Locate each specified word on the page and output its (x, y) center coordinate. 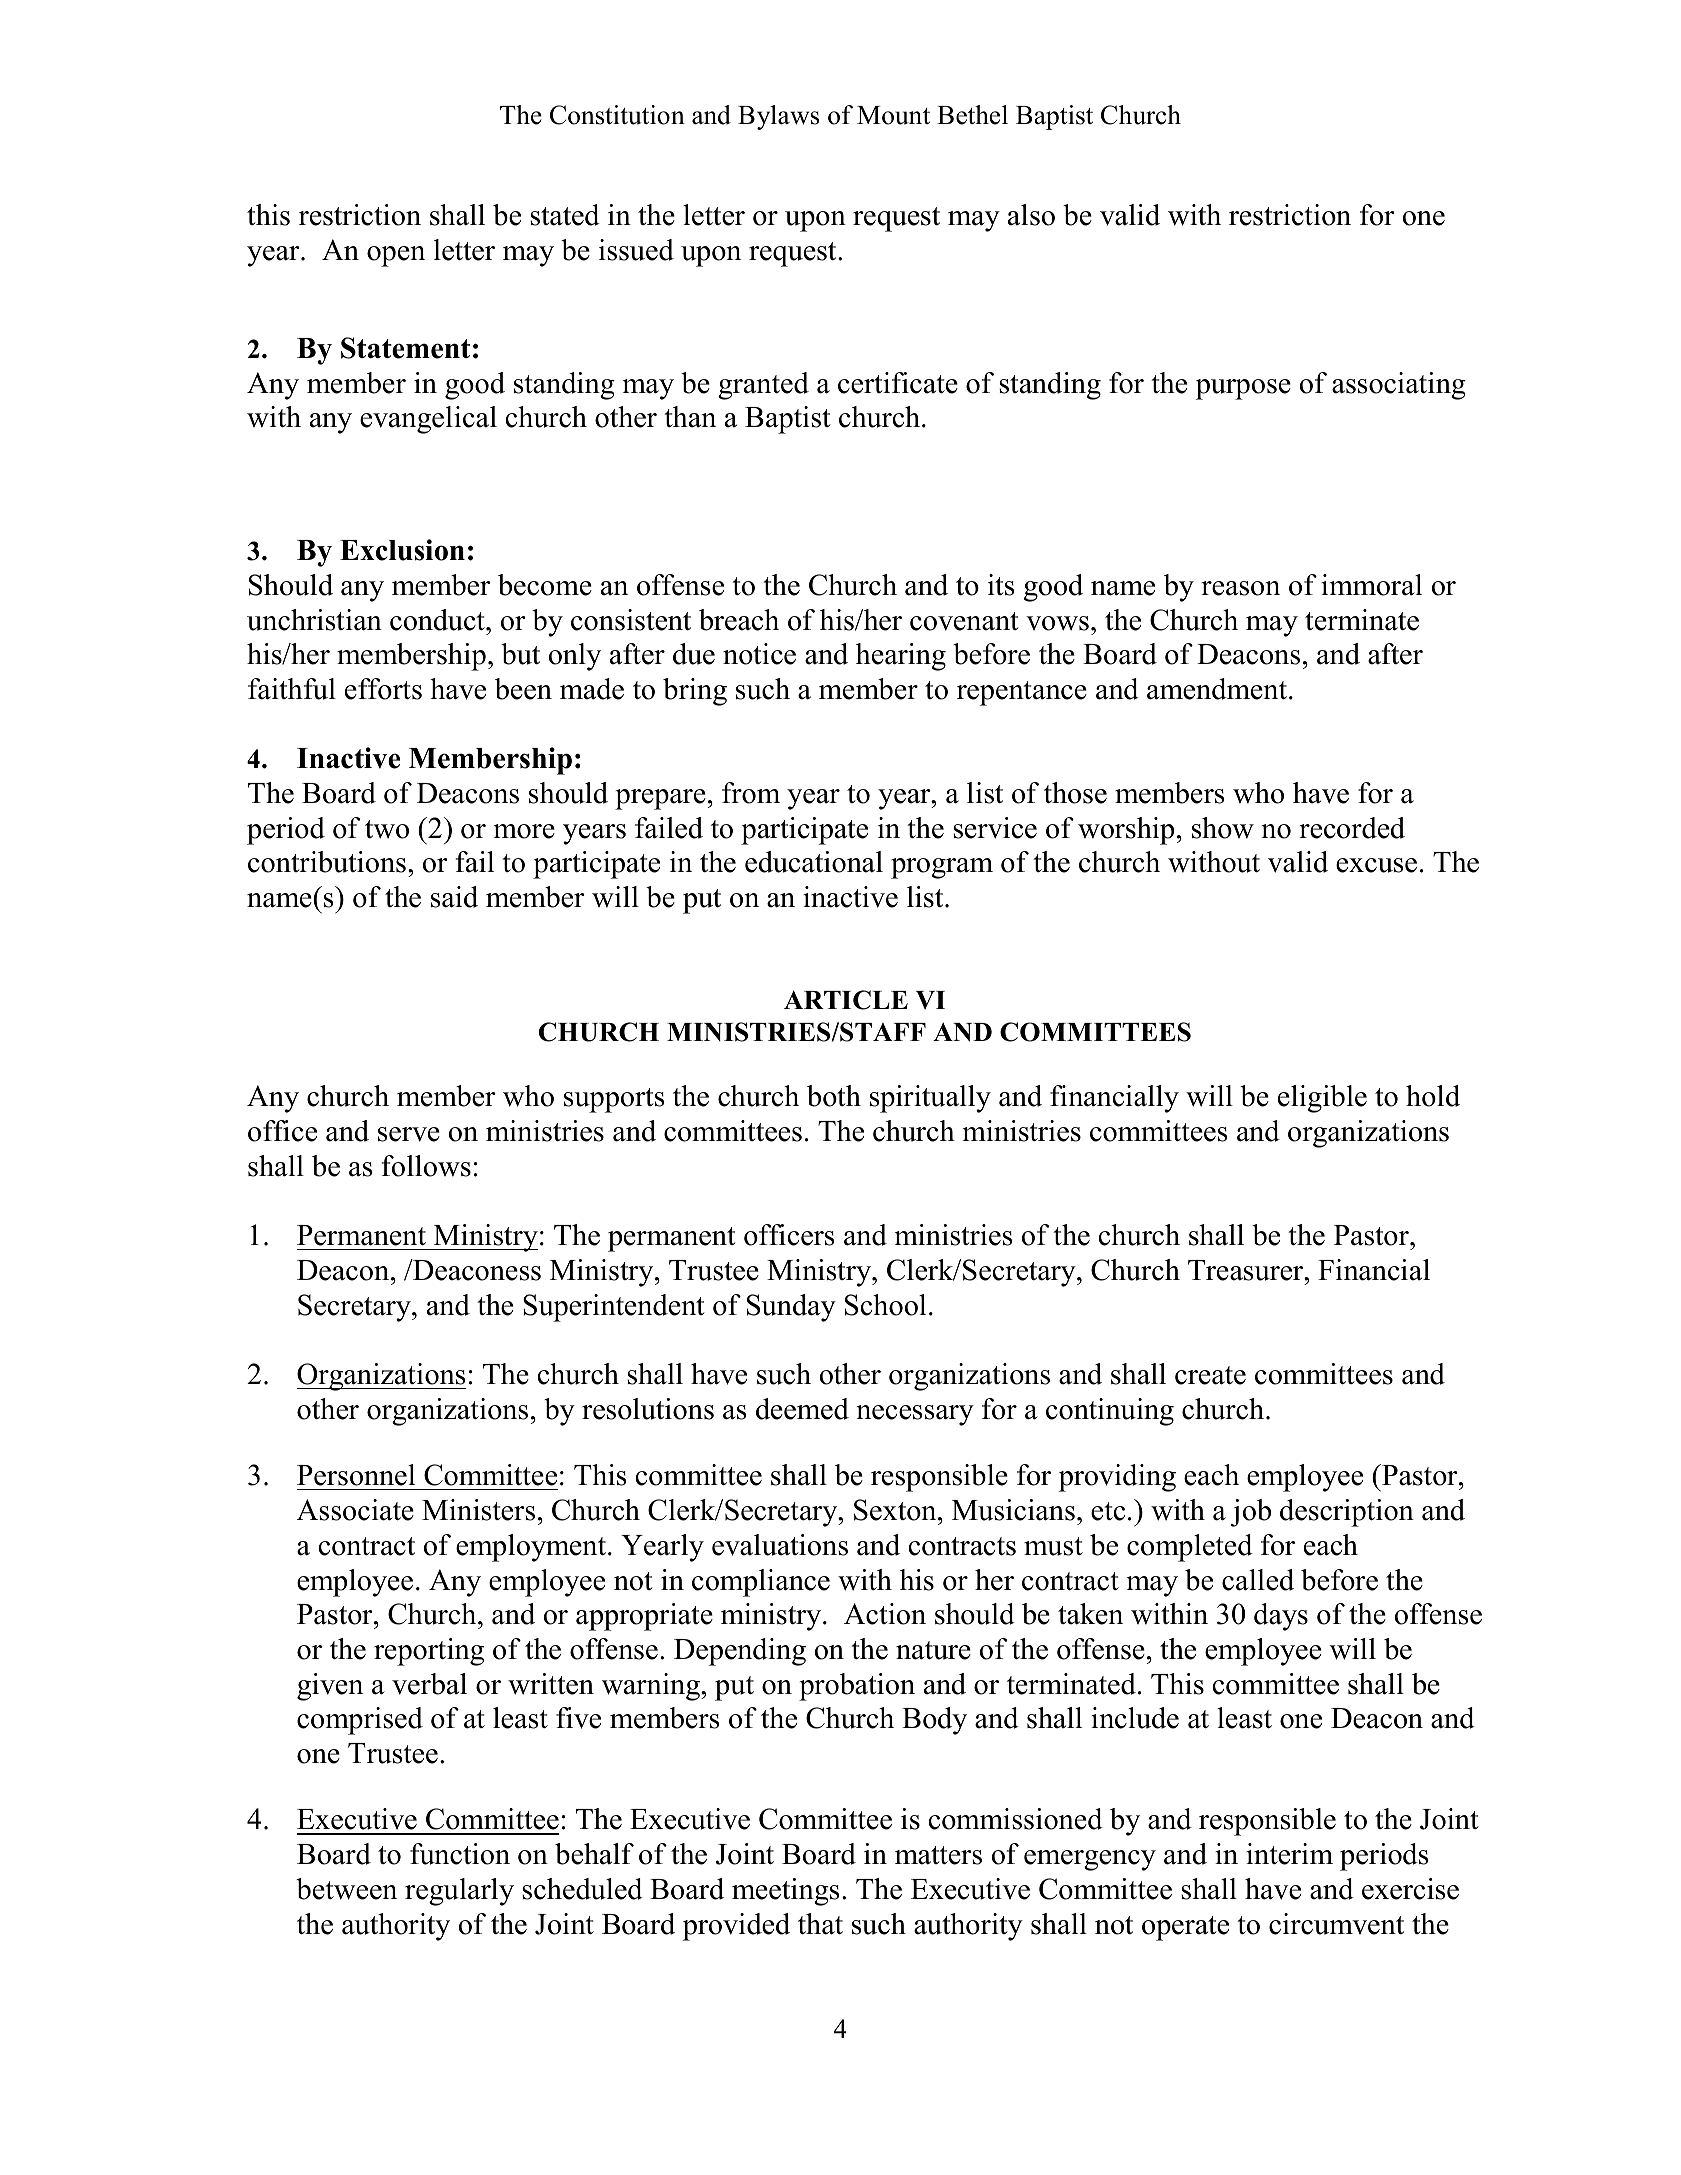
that (820, 1924)
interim (1289, 1854)
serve (409, 1134)
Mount (893, 115)
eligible (1322, 1099)
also (1031, 215)
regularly (459, 1892)
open (396, 256)
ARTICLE (846, 1000)
